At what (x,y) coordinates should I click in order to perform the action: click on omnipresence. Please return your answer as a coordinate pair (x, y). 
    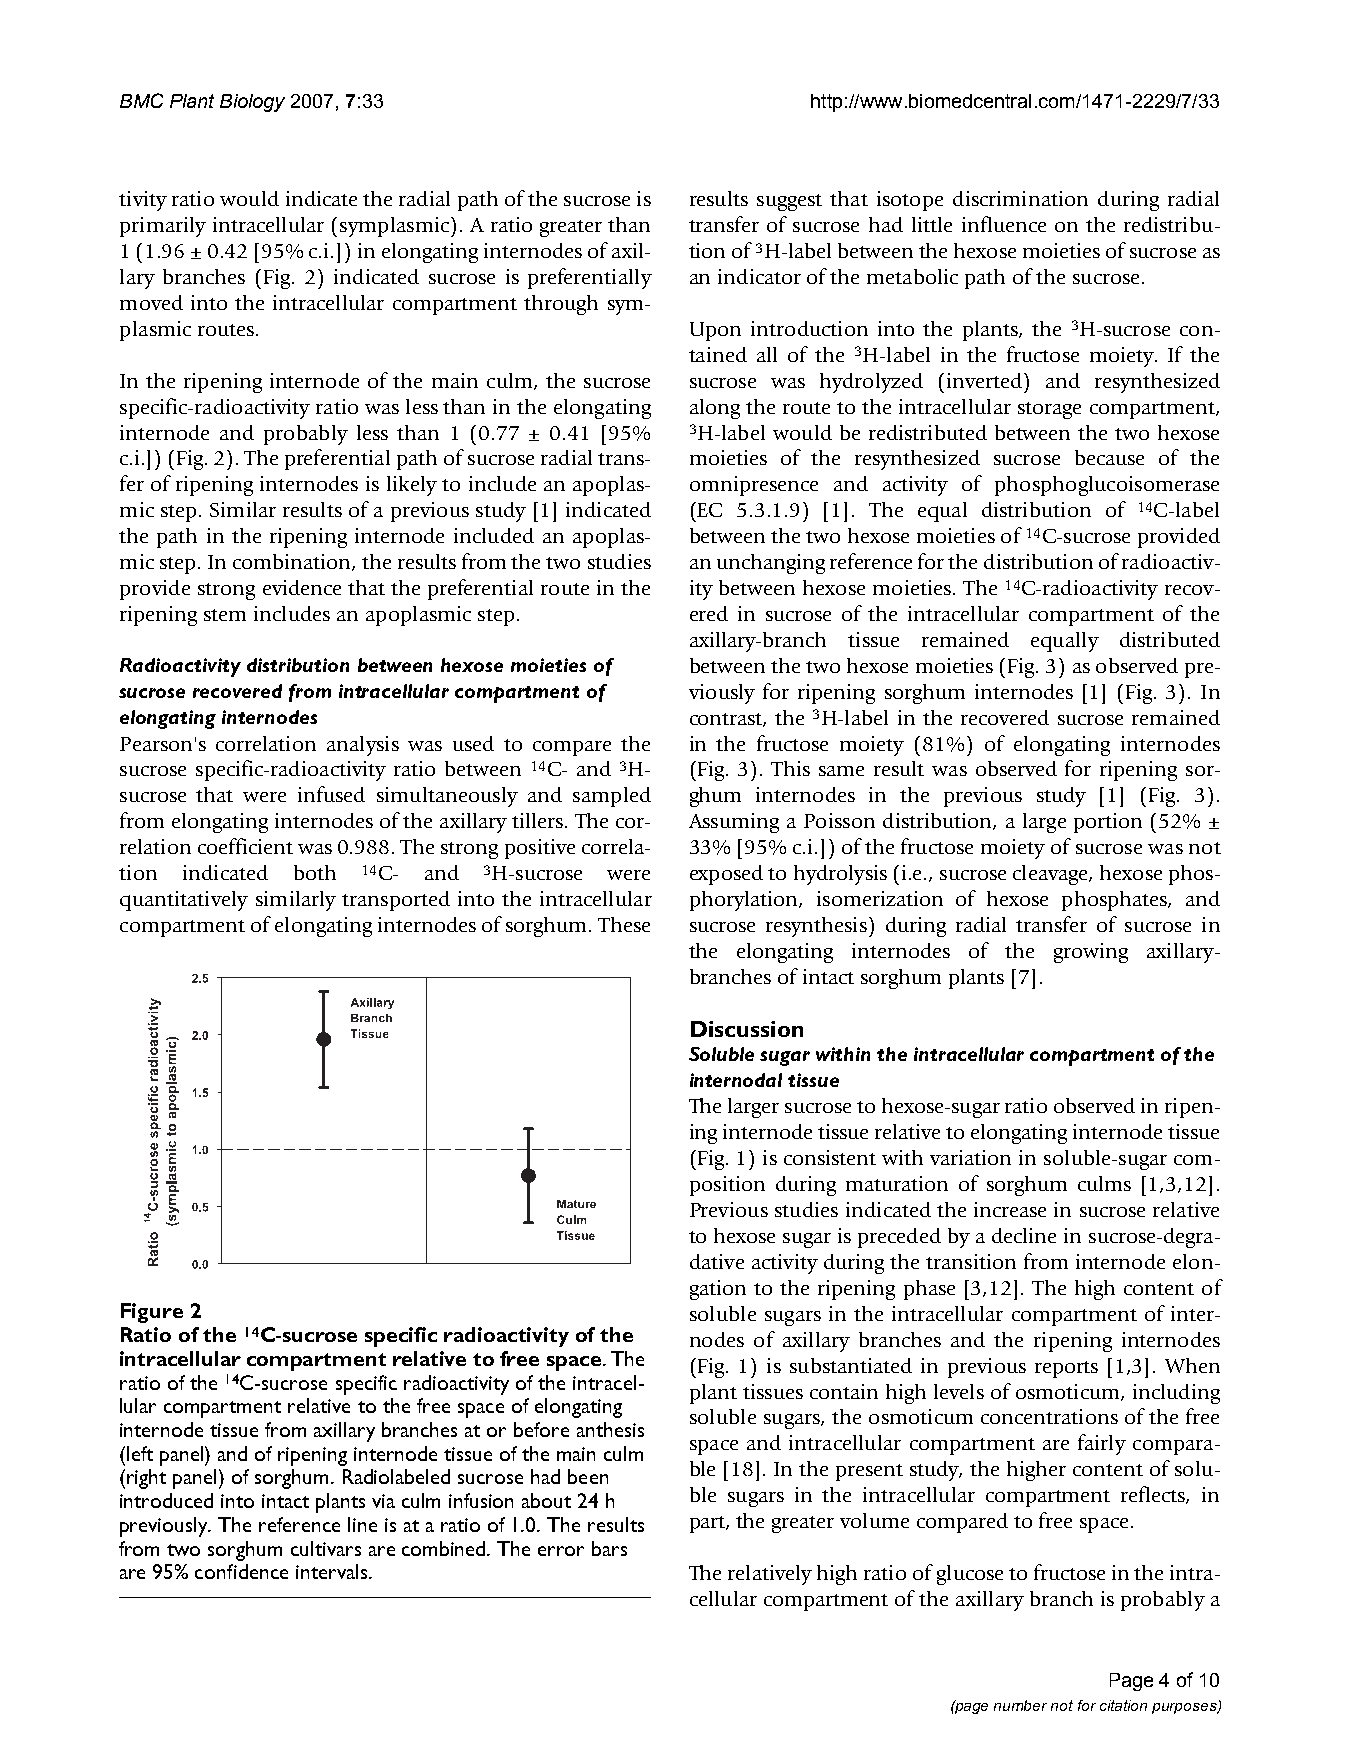
    Looking at the image, I should click on (754, 486).
